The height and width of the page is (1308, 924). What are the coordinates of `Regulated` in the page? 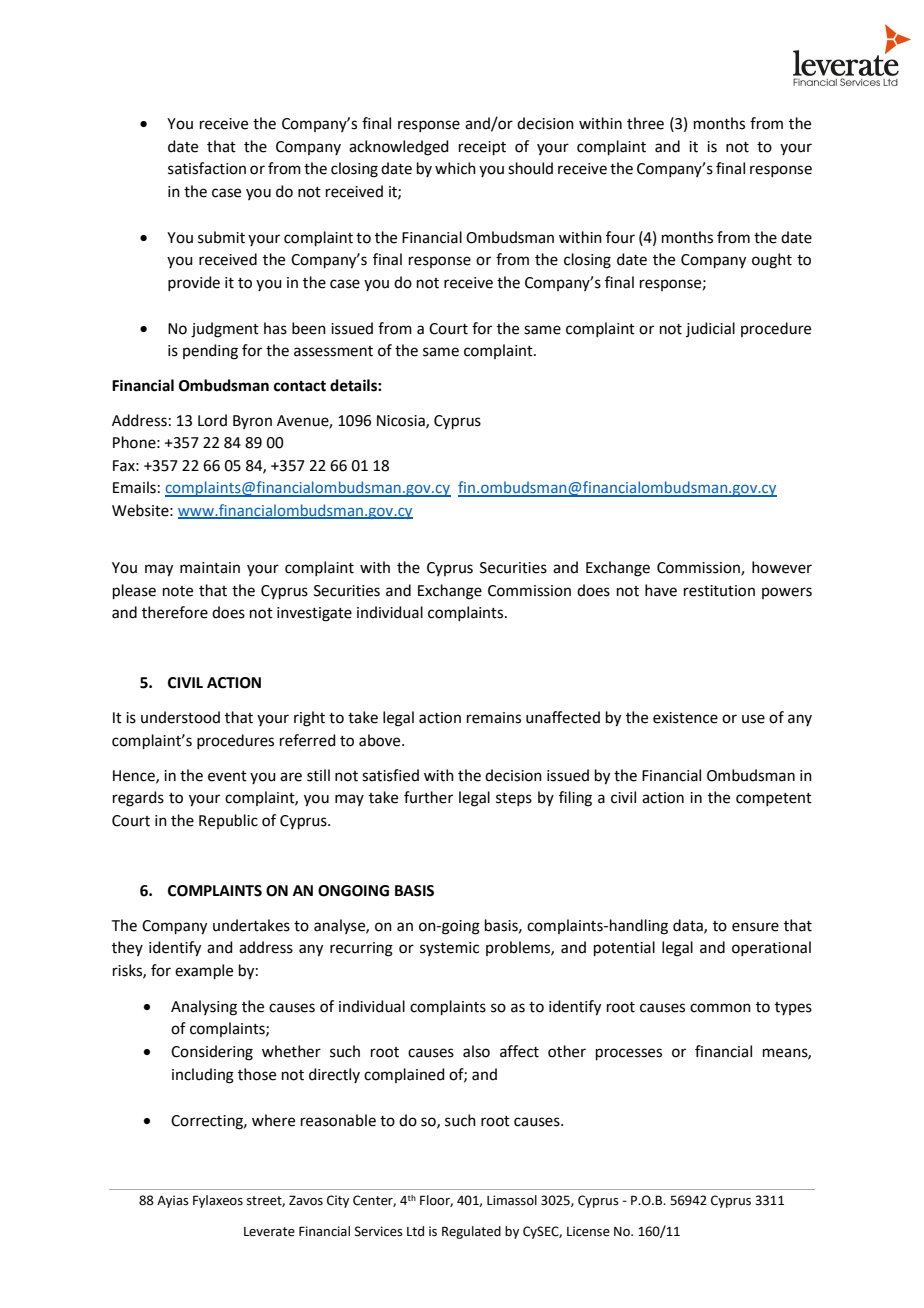 It's located at (471, 1232).
